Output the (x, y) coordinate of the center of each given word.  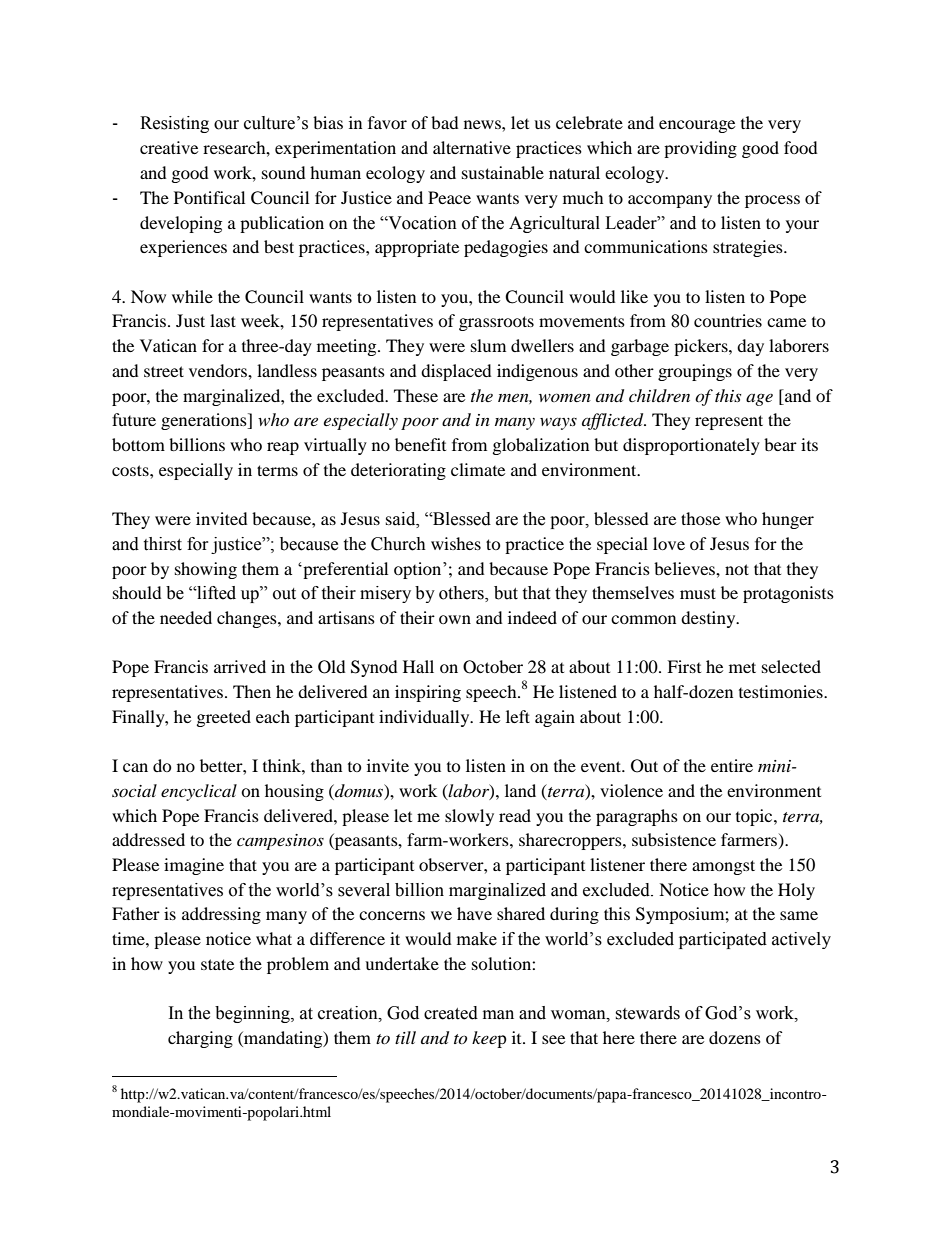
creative (169, 147)
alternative (472, 147)
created (451, 1013)
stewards (647, 1013)
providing (700, 149)
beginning (253, 1014)
